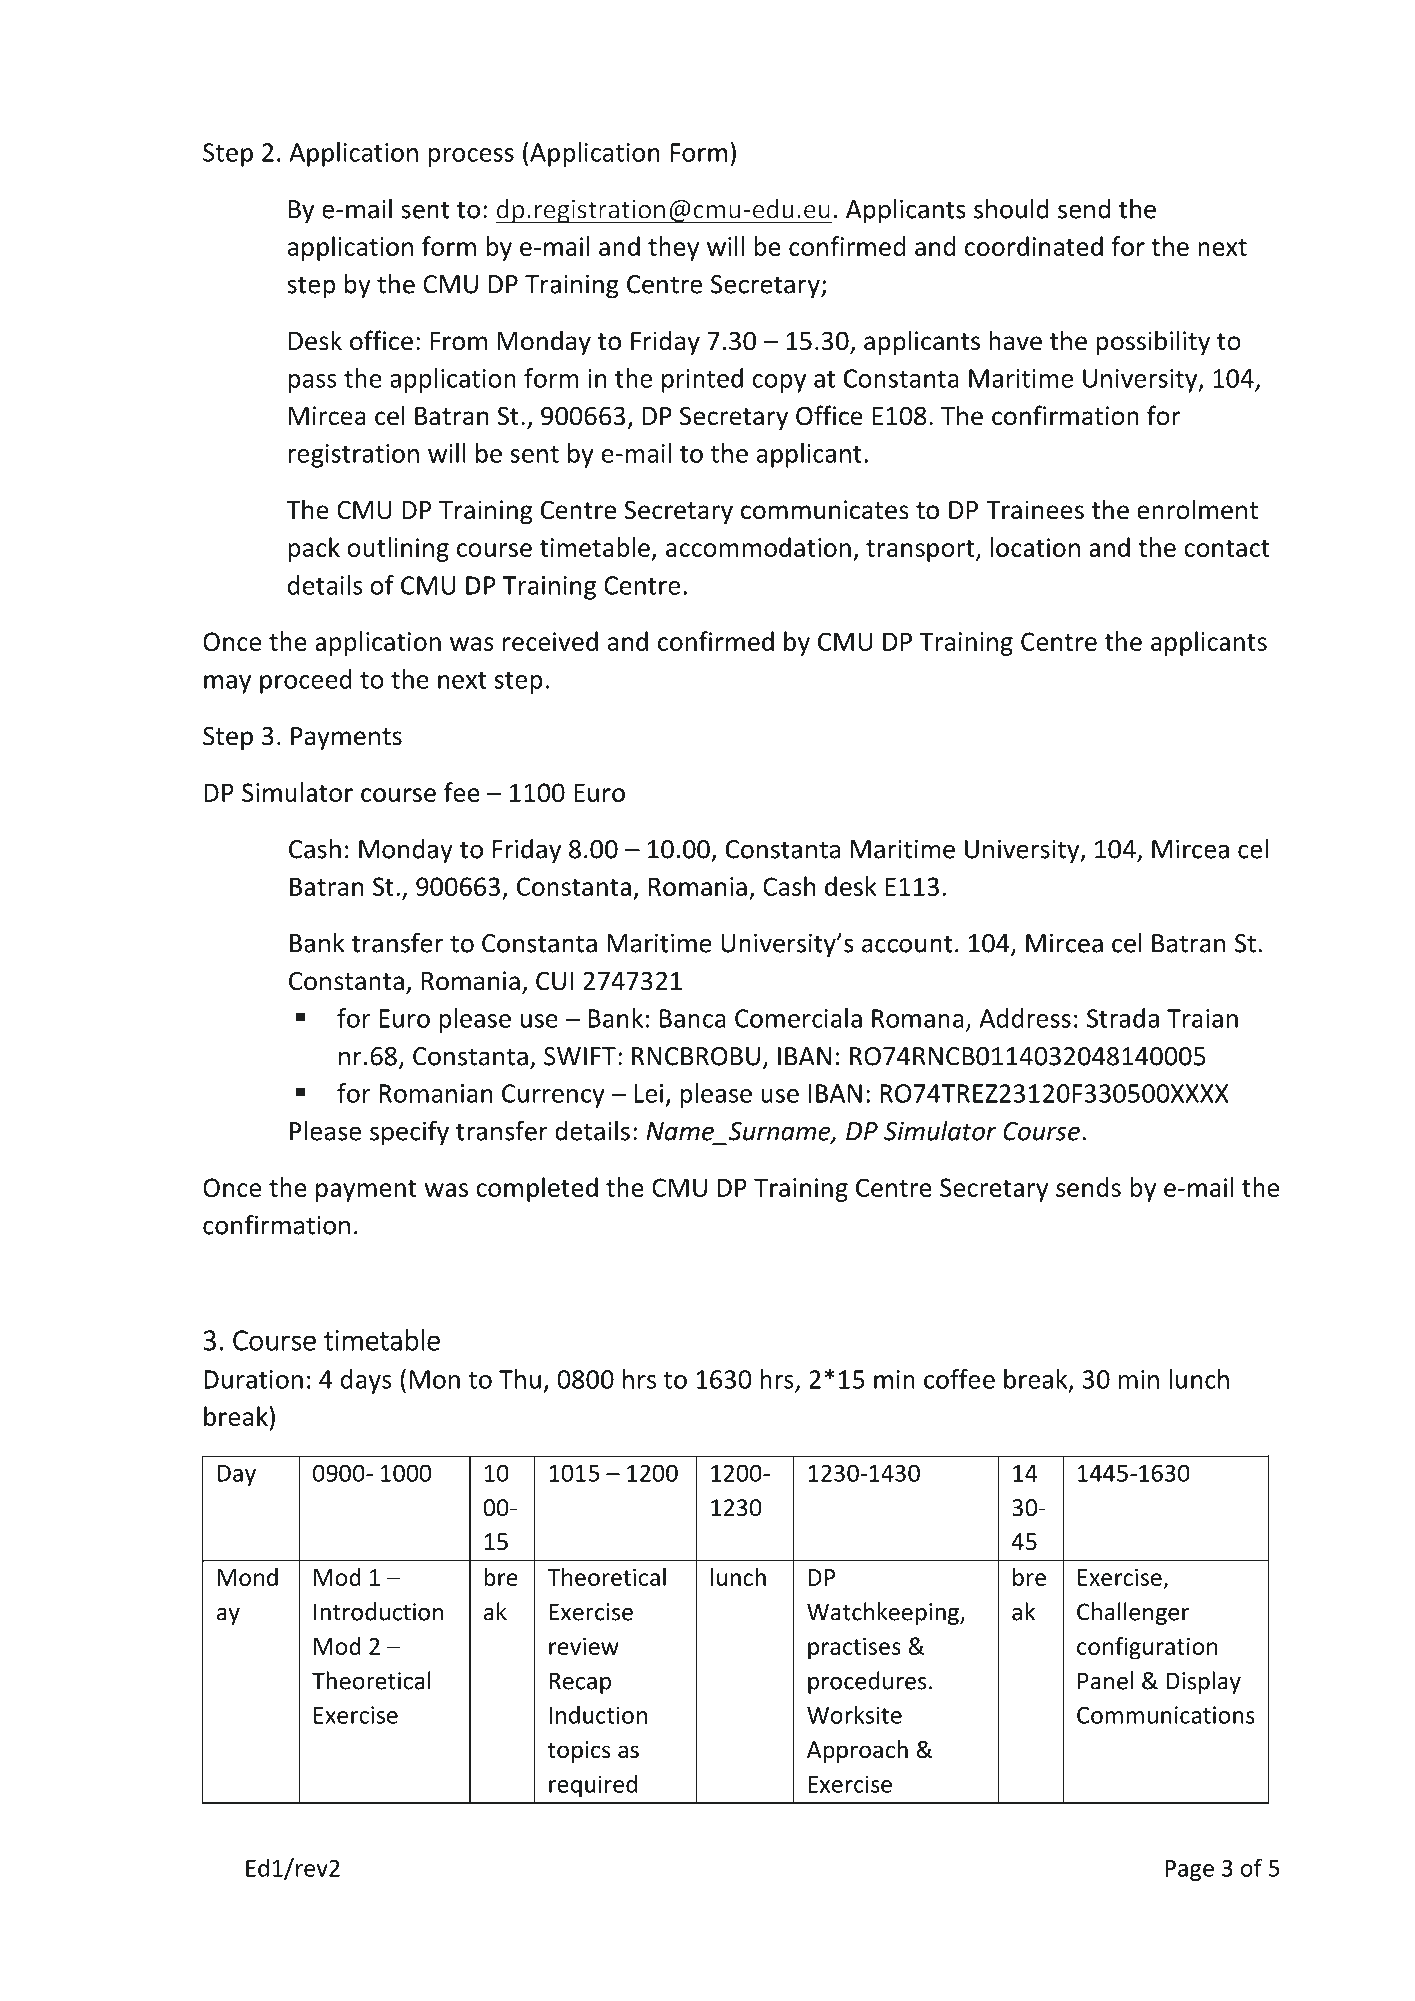  Describe the element at coordinates (1123, 1018) in the document. I see `Strada` at that location.
